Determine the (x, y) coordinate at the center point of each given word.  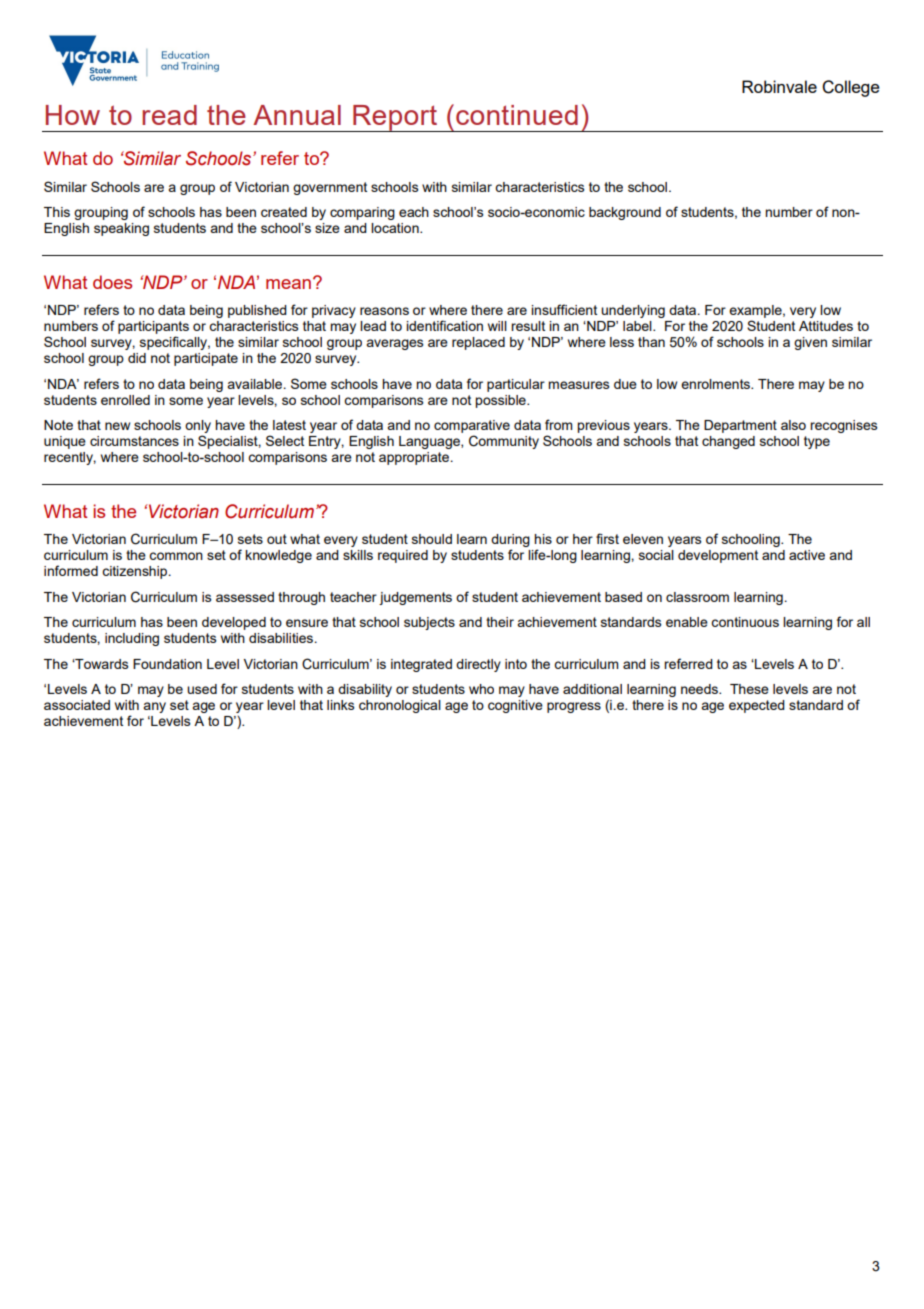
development (718, 556)
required (403, 556)
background (625, 213)
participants (153, 327)
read (169, 115)
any (154, 707)
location (396, 228)
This (57, 212)
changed (728, 442)
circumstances (134, 441)
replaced (478, 343)
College (851, 88)
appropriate (415, 458)
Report (395, 118)
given (810, 343)
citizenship (136, 572)
